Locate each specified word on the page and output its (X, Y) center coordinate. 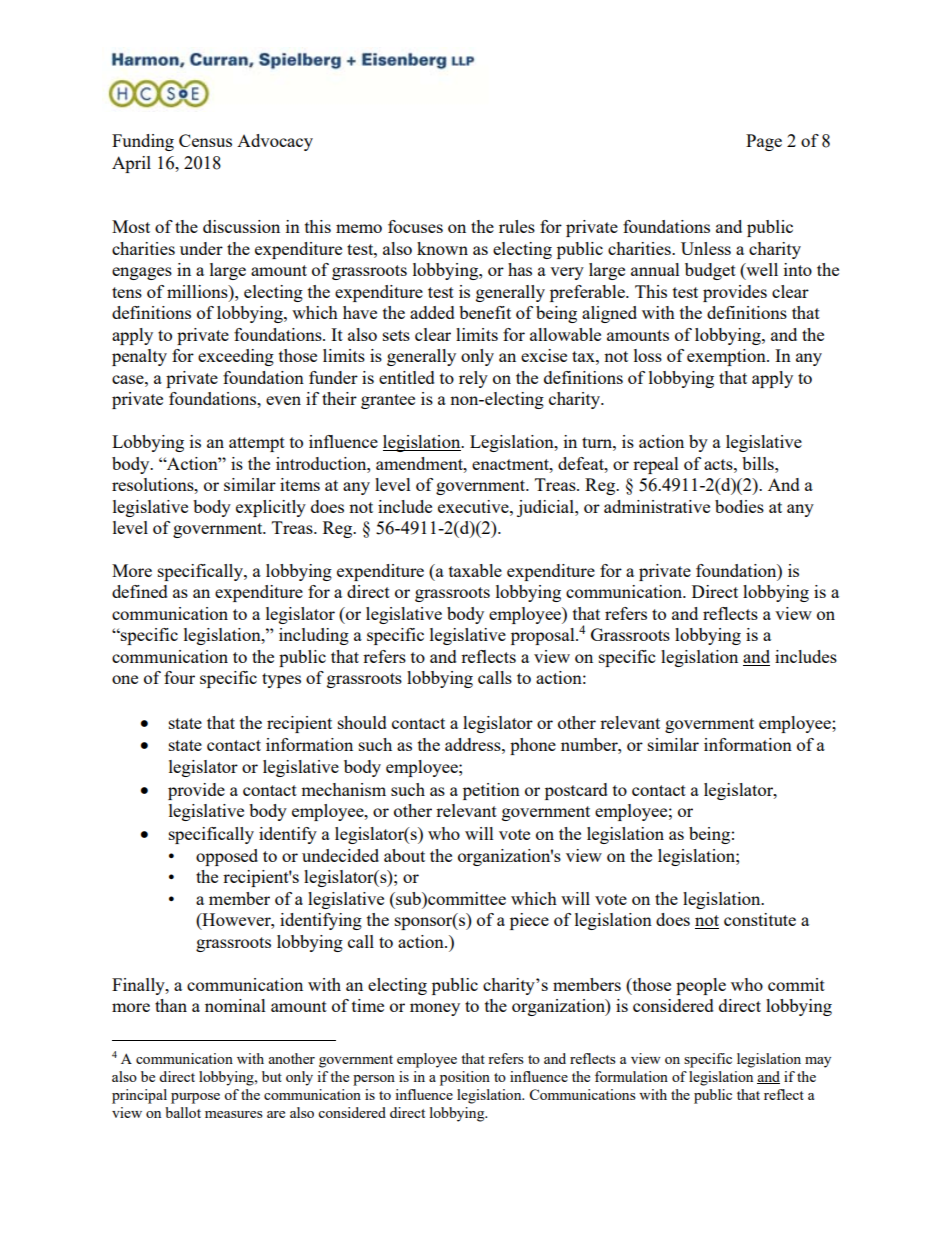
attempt (257, 444)
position (465, 1078)
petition (491, 791)
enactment (511, 464)
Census (205, 140)
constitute (760, 919)
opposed (227, 857)
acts (719, 464)
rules (517, 226)
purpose (195, 1098)
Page (764, 142)
